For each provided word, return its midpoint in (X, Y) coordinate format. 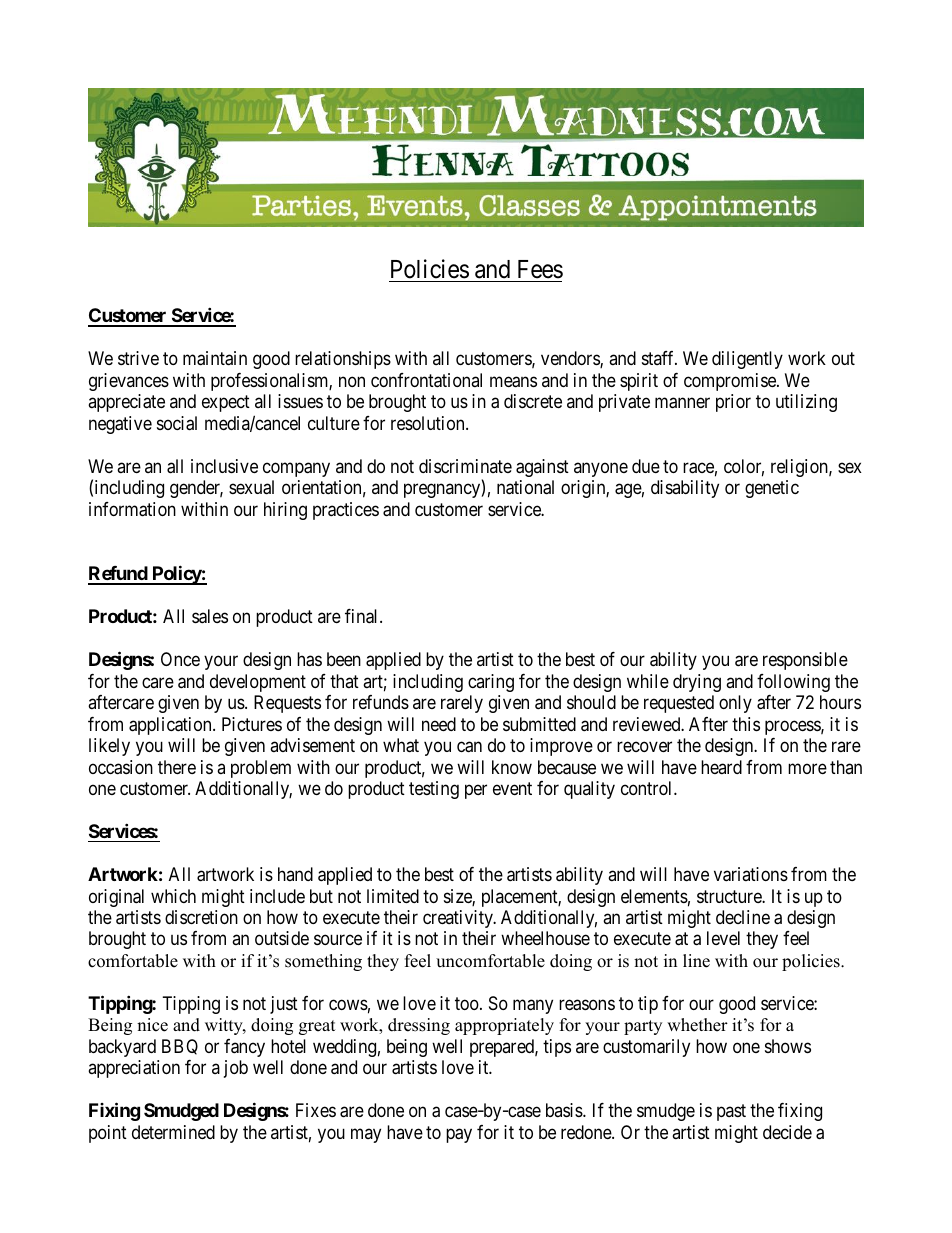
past (731, 1113)
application (171, 726)
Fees (540, 269)
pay (459, 1135)
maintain (215, 358)
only (735, 704)
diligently (747, 360)
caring (491, 683)
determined (173, 1132)
